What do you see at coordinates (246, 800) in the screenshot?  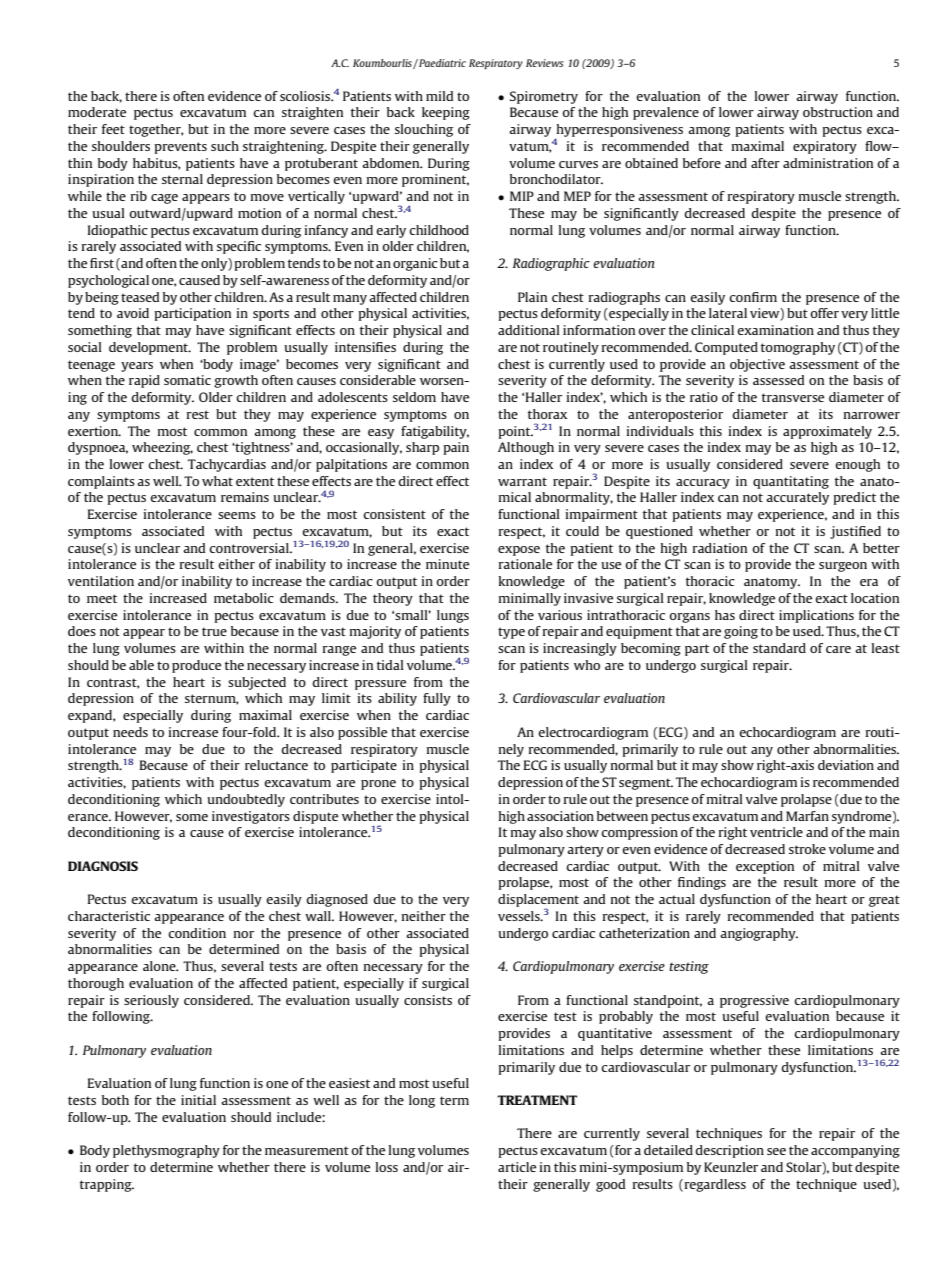 I see `undoubtedly` at bounding box center [246, 800].
